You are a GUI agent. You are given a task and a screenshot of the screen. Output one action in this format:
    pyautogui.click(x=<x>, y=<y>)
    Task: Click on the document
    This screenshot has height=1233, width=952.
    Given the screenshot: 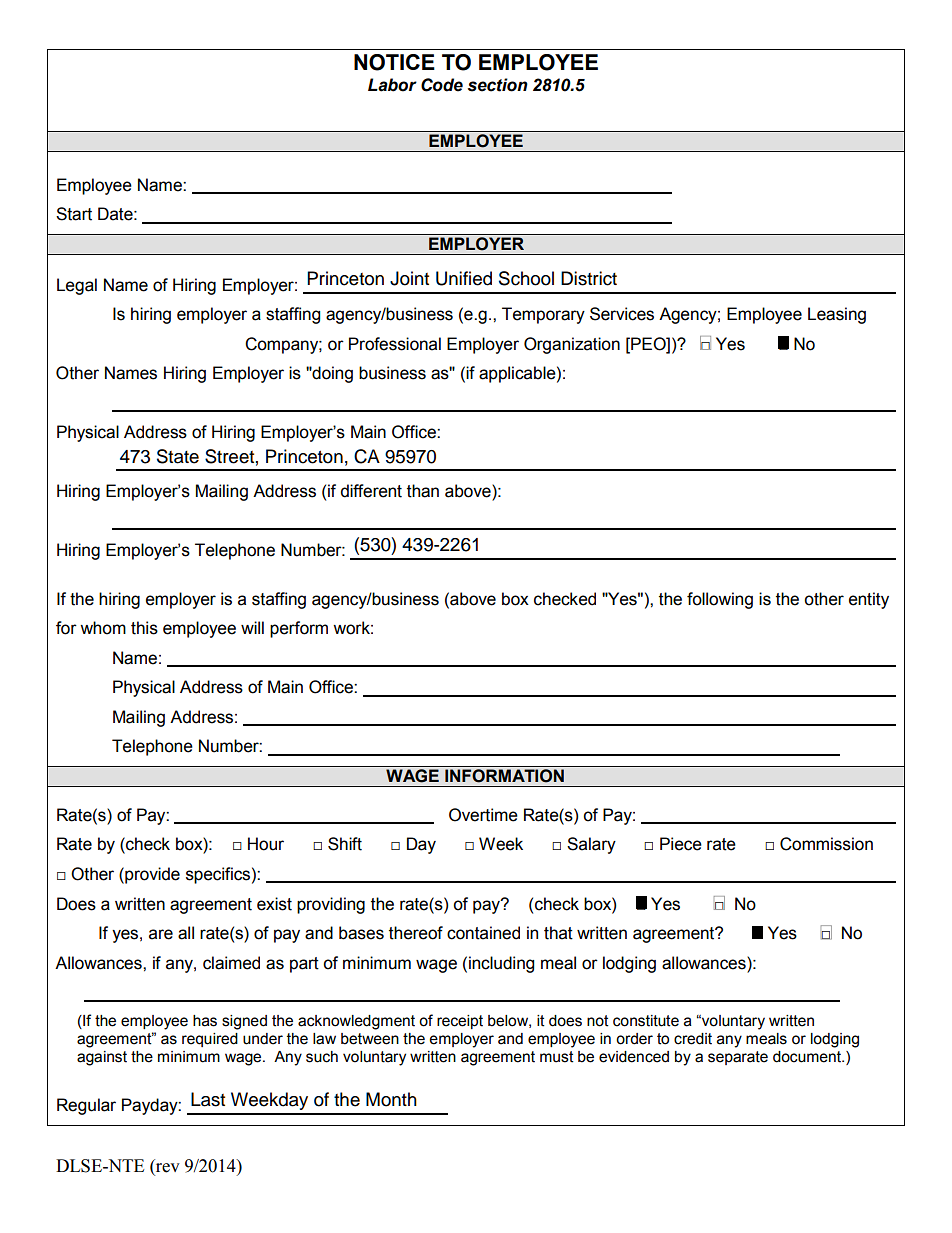 What is the action you would take?
    pyautogui.click(x=808, y=1057)
